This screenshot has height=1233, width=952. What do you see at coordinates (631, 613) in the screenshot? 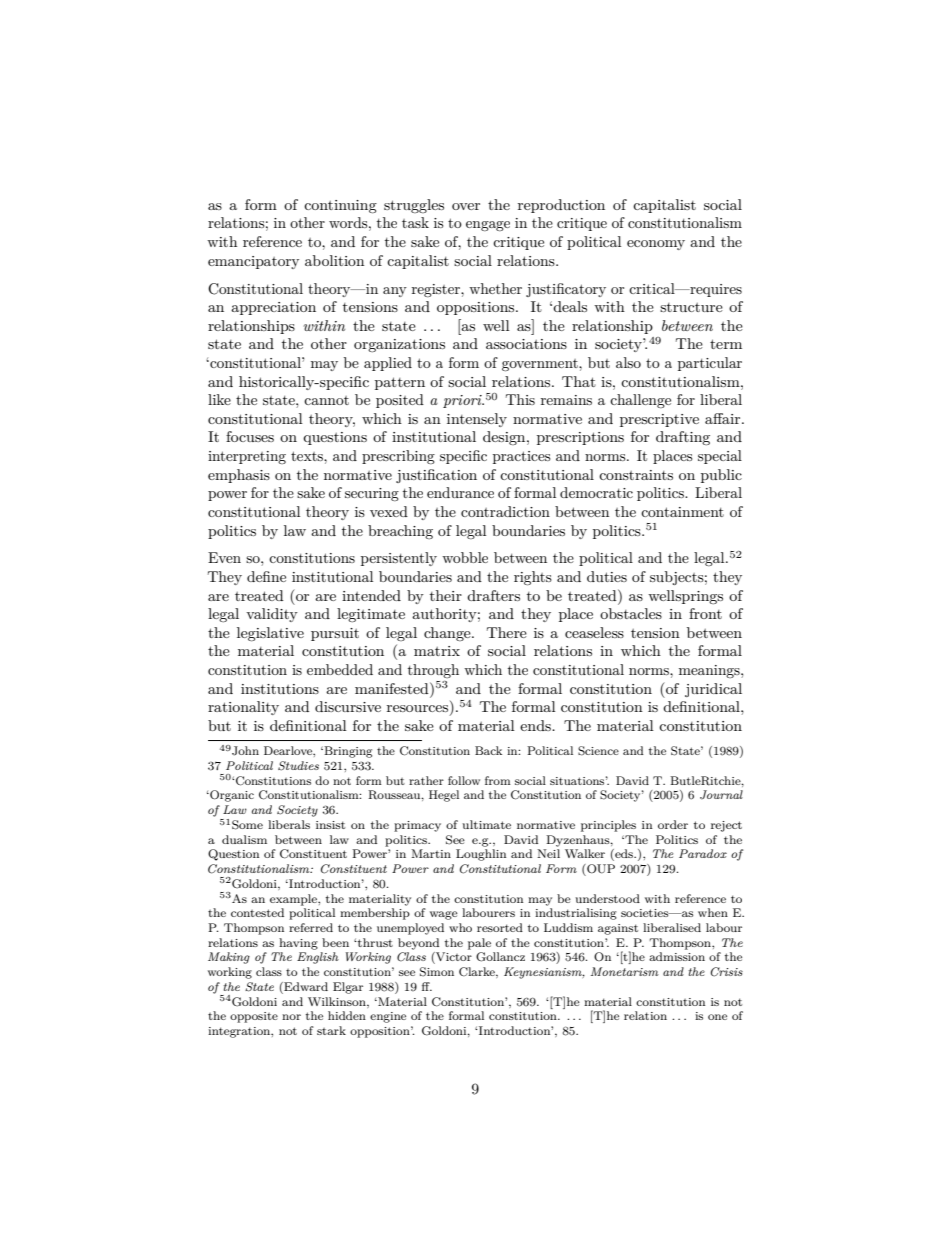
I see `obstacles` at bounding box center [631, 613].
